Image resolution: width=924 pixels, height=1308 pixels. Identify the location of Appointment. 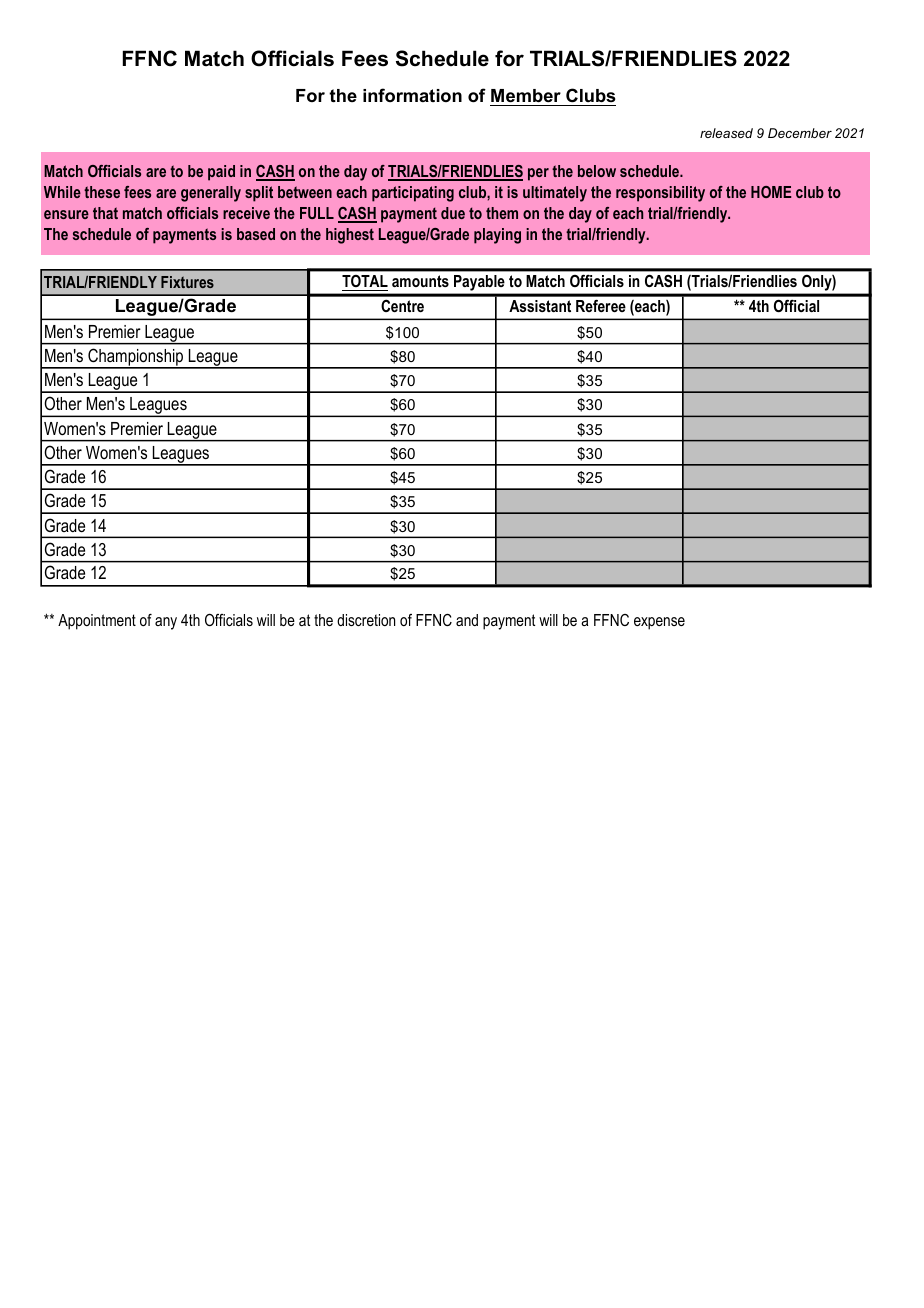
(97, 622).
